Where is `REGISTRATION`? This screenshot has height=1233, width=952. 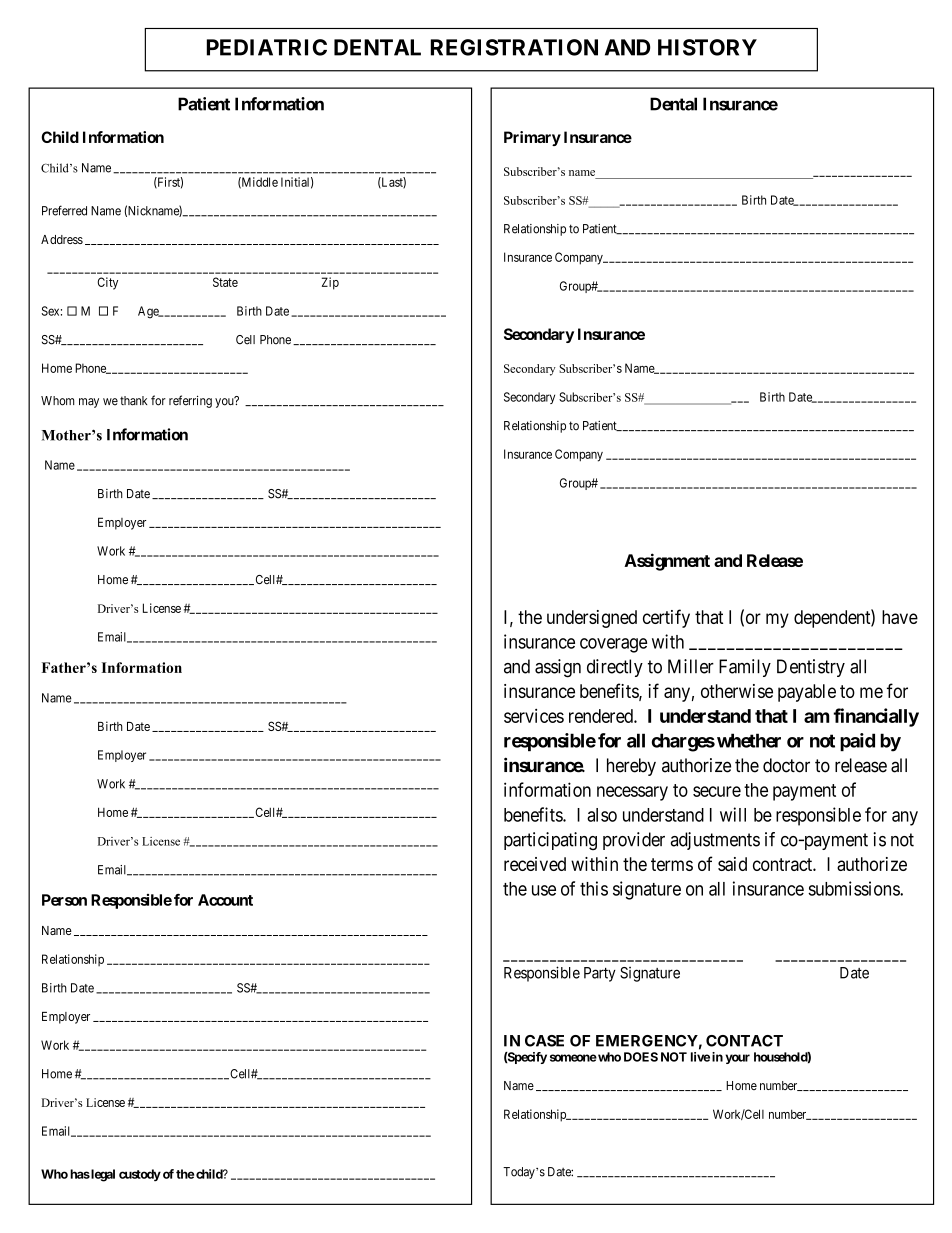 REGISTRATION is located at coordinates (514, 47).
